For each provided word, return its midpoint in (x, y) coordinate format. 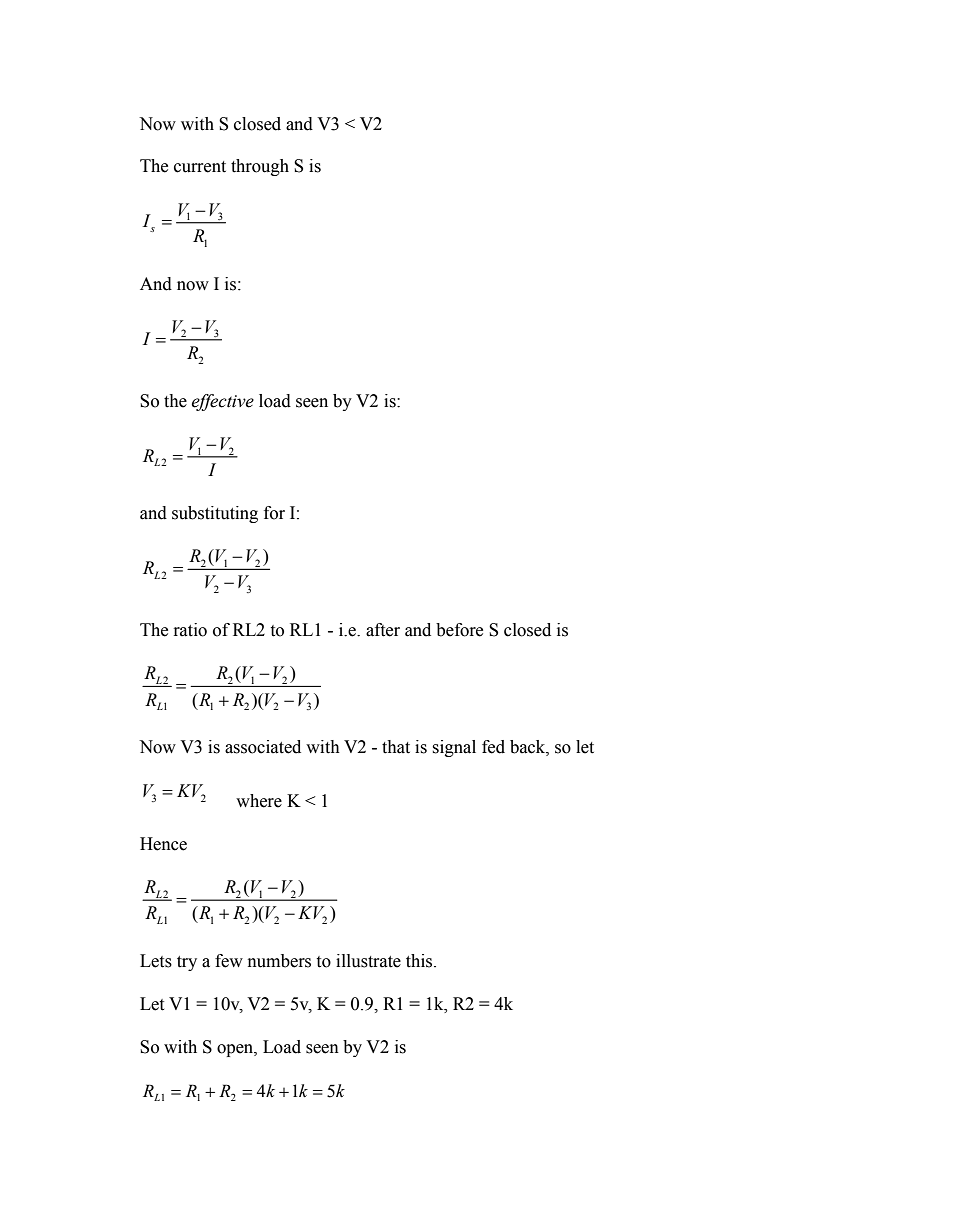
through (260, 167)
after (383, 630)
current (200, 167)
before (459, 630)
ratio (190, 630)
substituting (215, 514)
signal (454, 748)
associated (263, 747)
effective (222, 402)
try (187, 963)
